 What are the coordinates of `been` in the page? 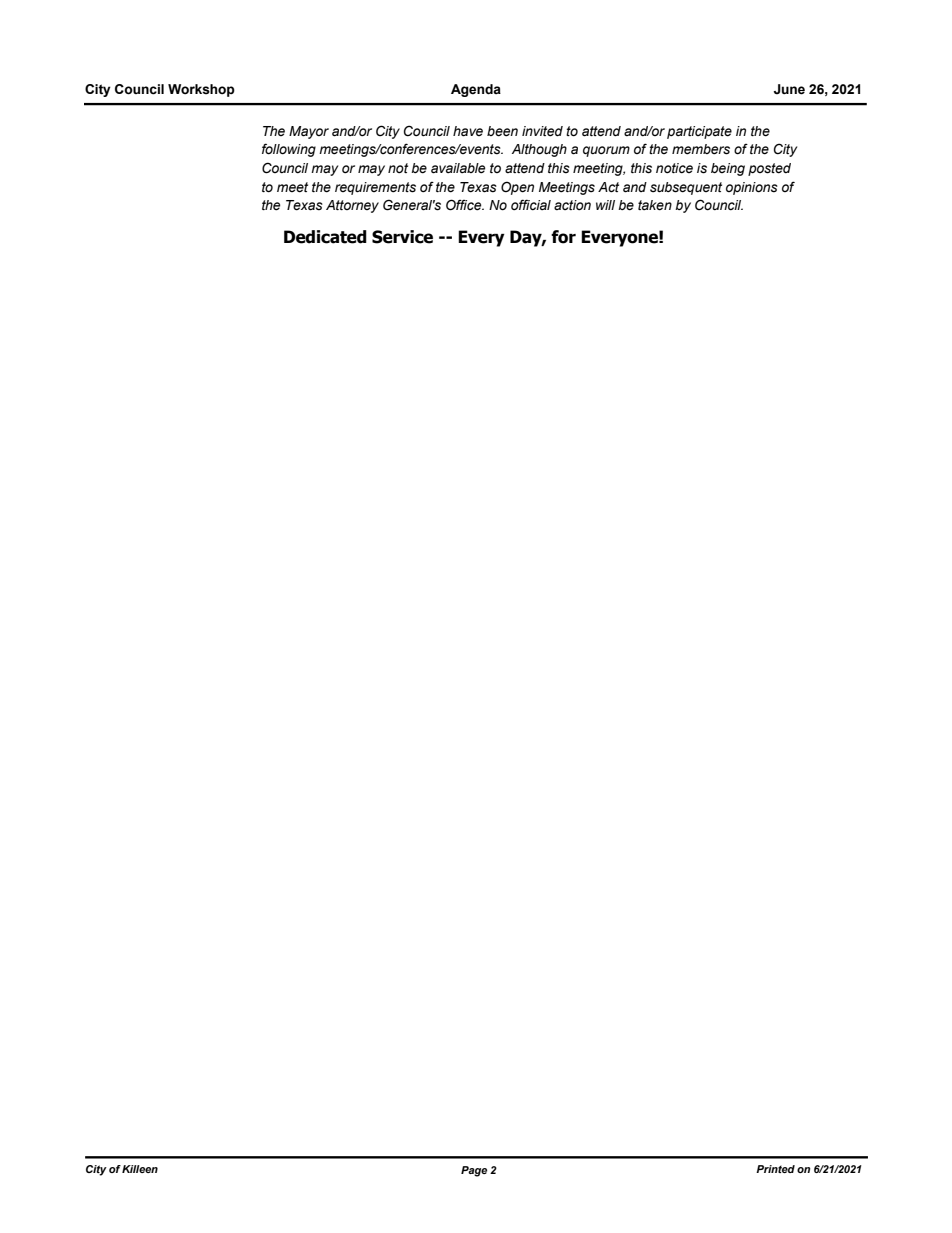 It's located at (502, 131).
